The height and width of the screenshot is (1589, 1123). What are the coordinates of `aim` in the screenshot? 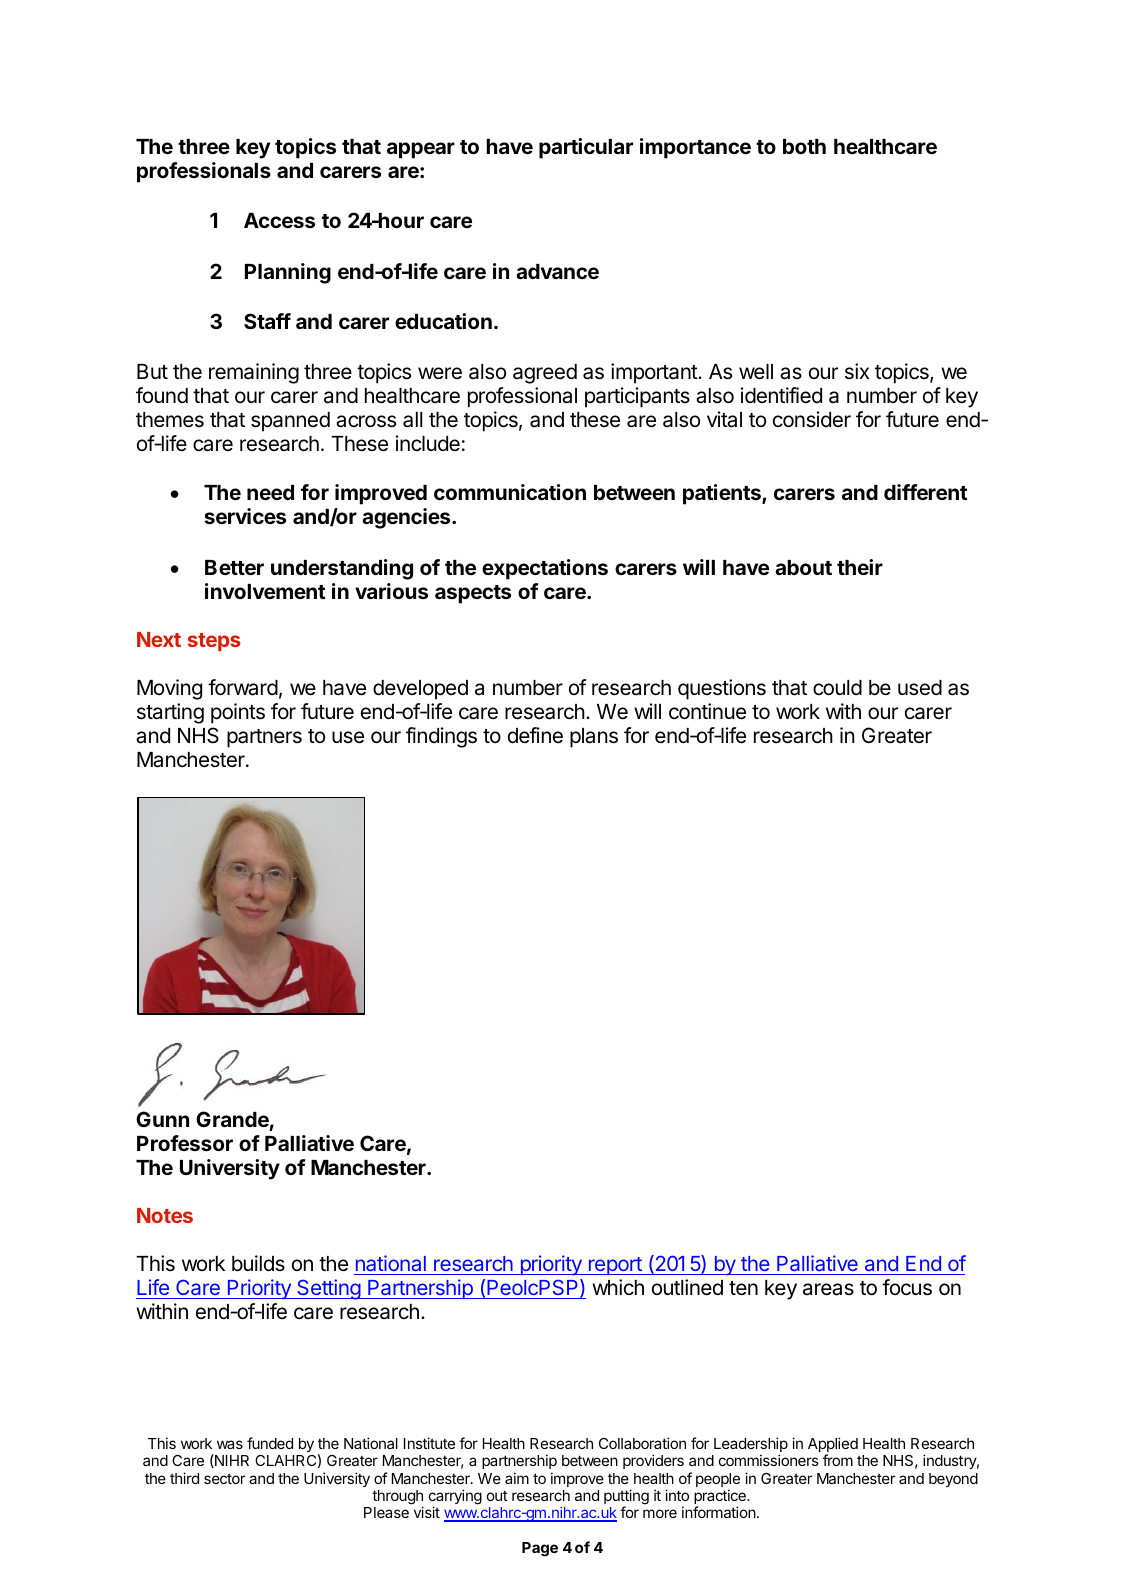 It's located at (517, 1478).
